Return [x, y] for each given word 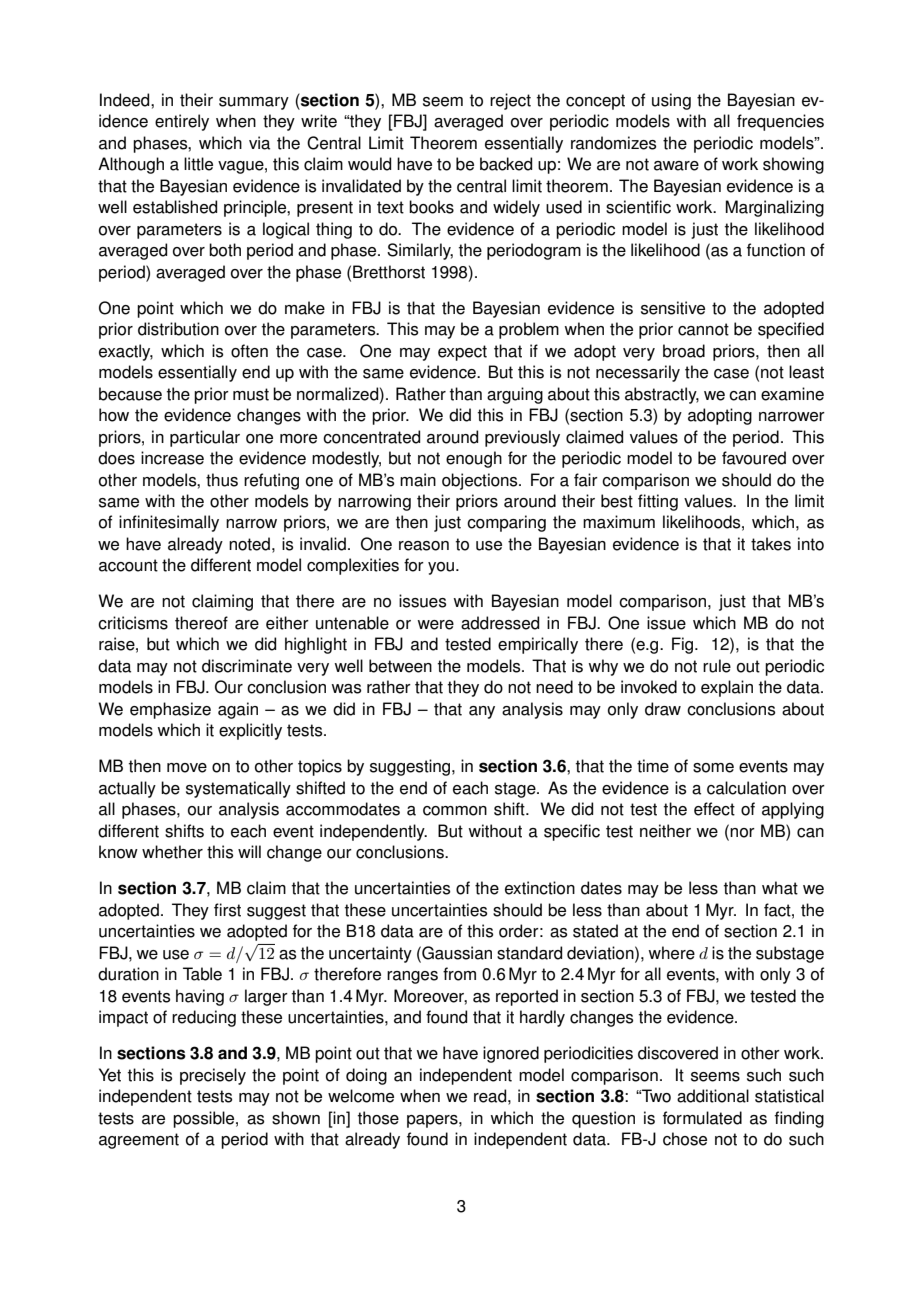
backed [506, 164]
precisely [213, 1076]
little [198, 164]
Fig [684, 645]
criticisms [133, 623]
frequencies [780, 122]
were [436, 625]
